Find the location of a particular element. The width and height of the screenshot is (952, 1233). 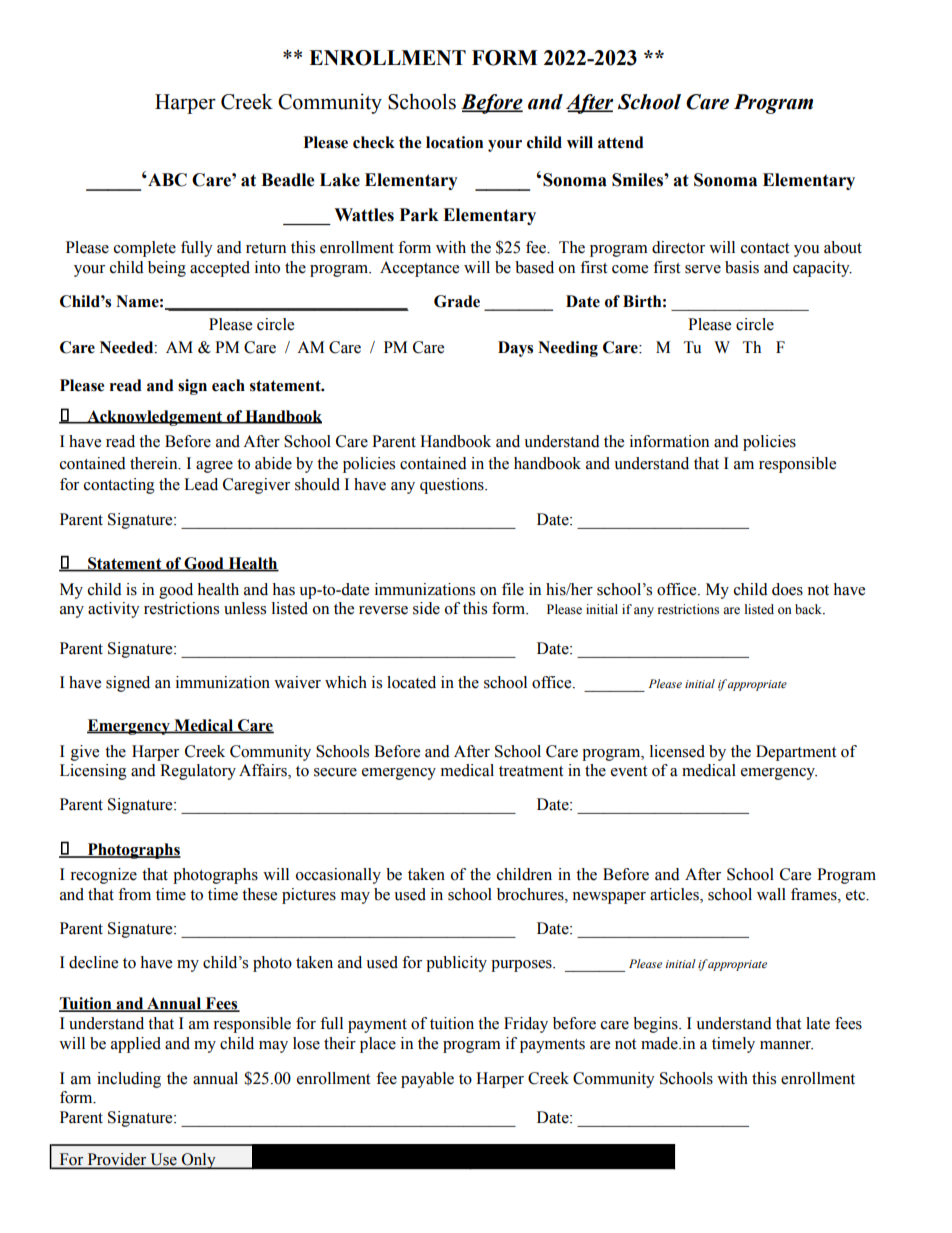

Smiles is located at coordinates (638, 180).
